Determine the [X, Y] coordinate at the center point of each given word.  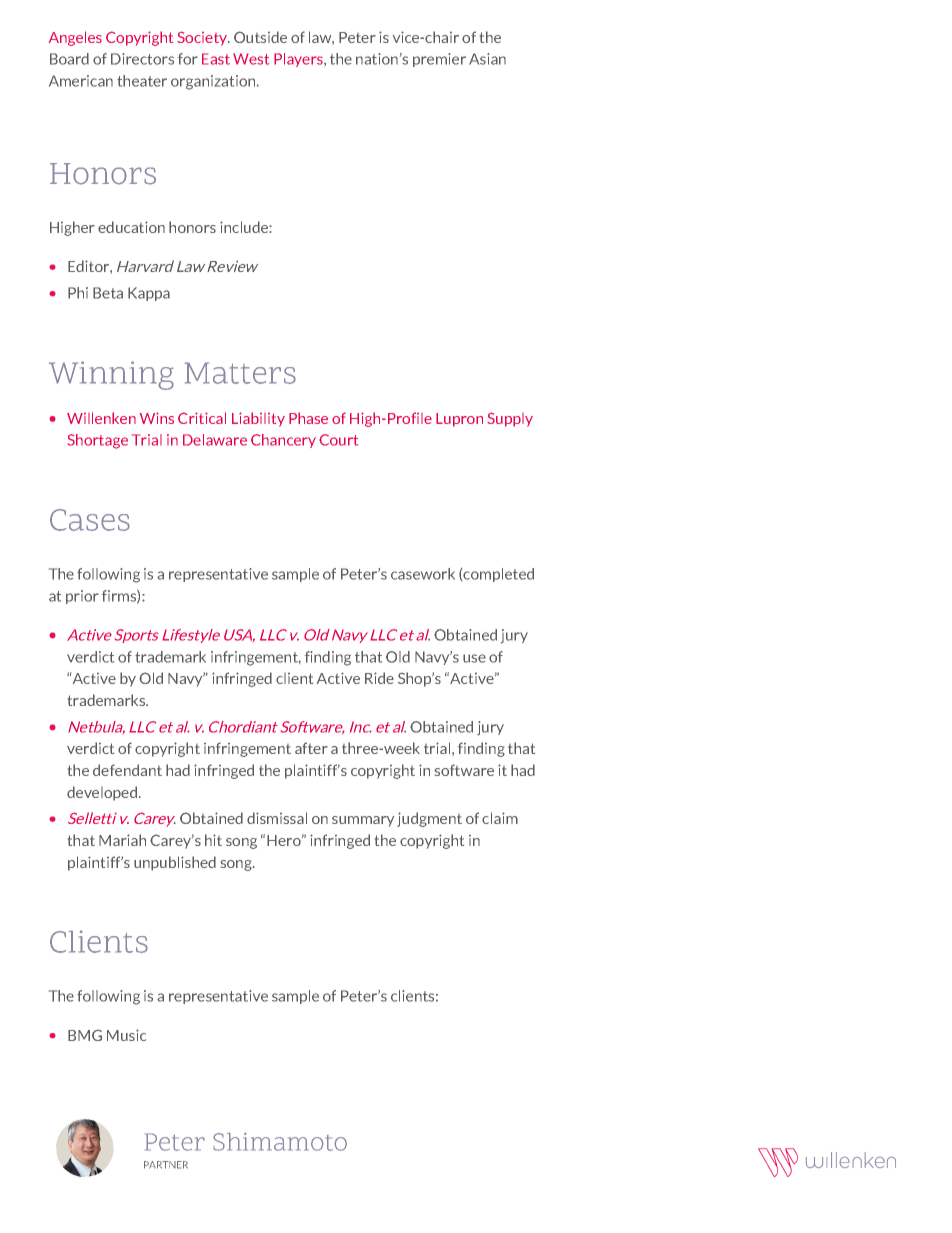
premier [439, 60]
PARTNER [166, 1165]
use [474, 658]
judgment [429, 819]
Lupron [459, 420]
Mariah [122, 840]
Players [299, 60]
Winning [111, 375]
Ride [379, 678]
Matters [240, 373]
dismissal [277, 818]
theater [142, 81]
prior [82, 597]
